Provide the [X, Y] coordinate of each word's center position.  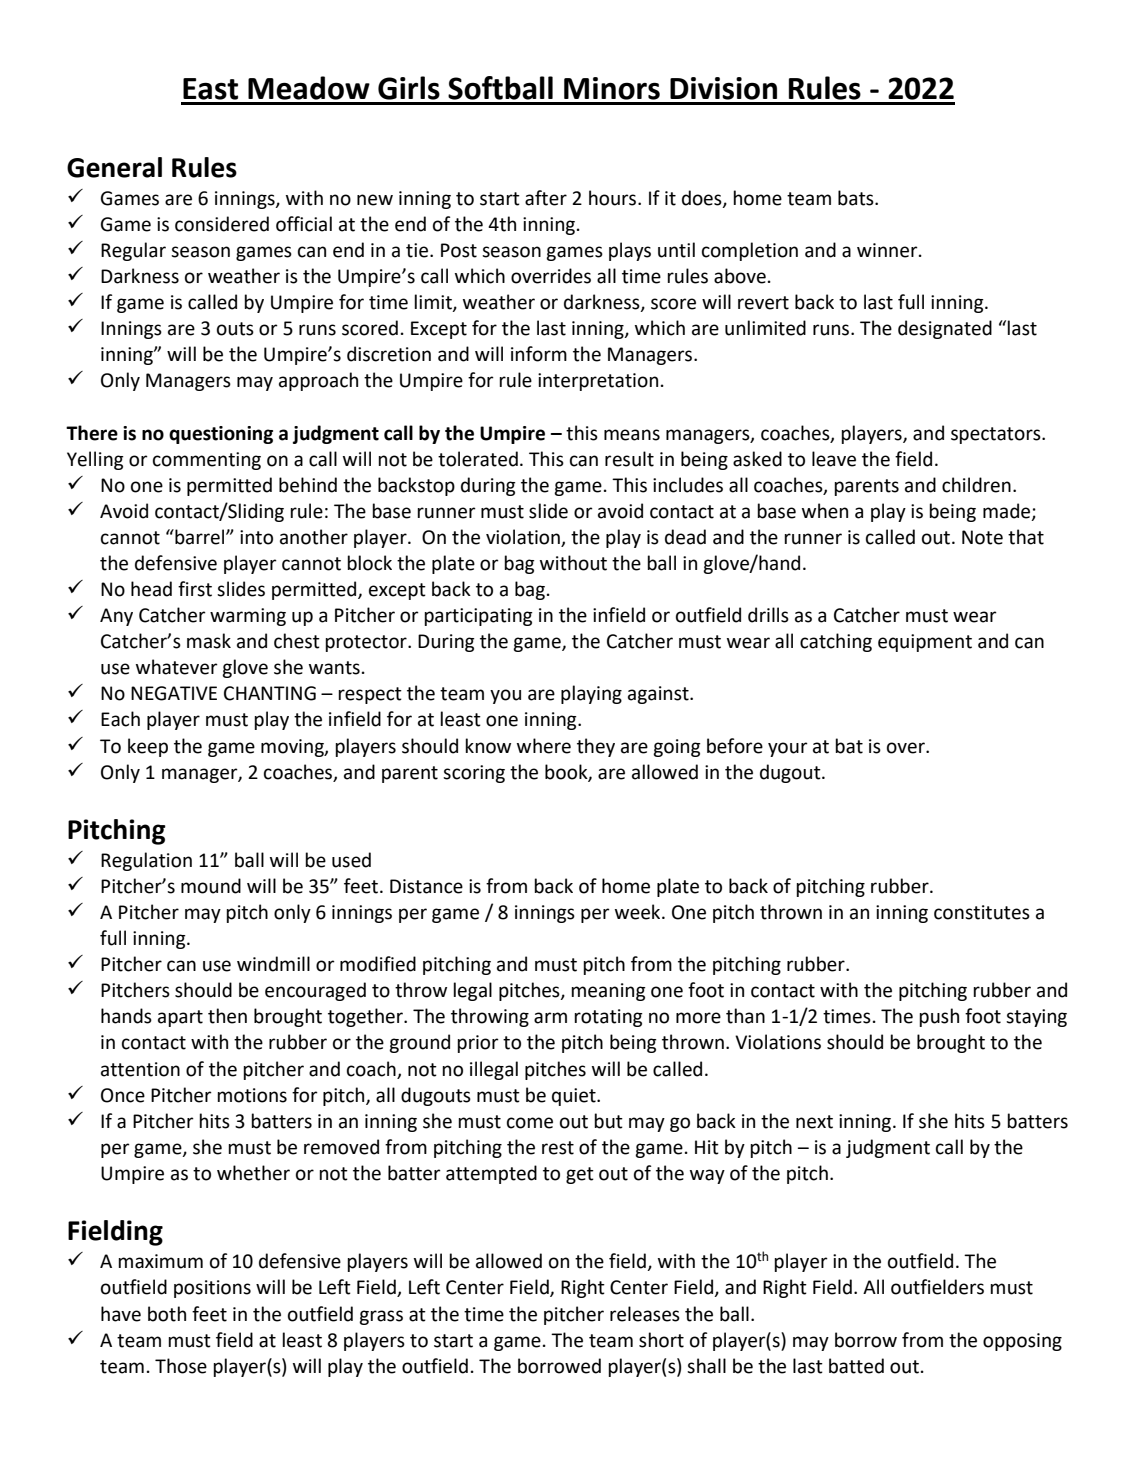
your [788, 749]
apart [180, 1018]
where [544, 746]
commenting [207, 461]
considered [222, 224]
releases [645, 1314]
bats [857, 198]
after [546, 198]
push [939, 1017]
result [629, 459]
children [976, 485]
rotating [608, 1018]
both [167, 1314]
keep [148, 747]
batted [856, 1366]
